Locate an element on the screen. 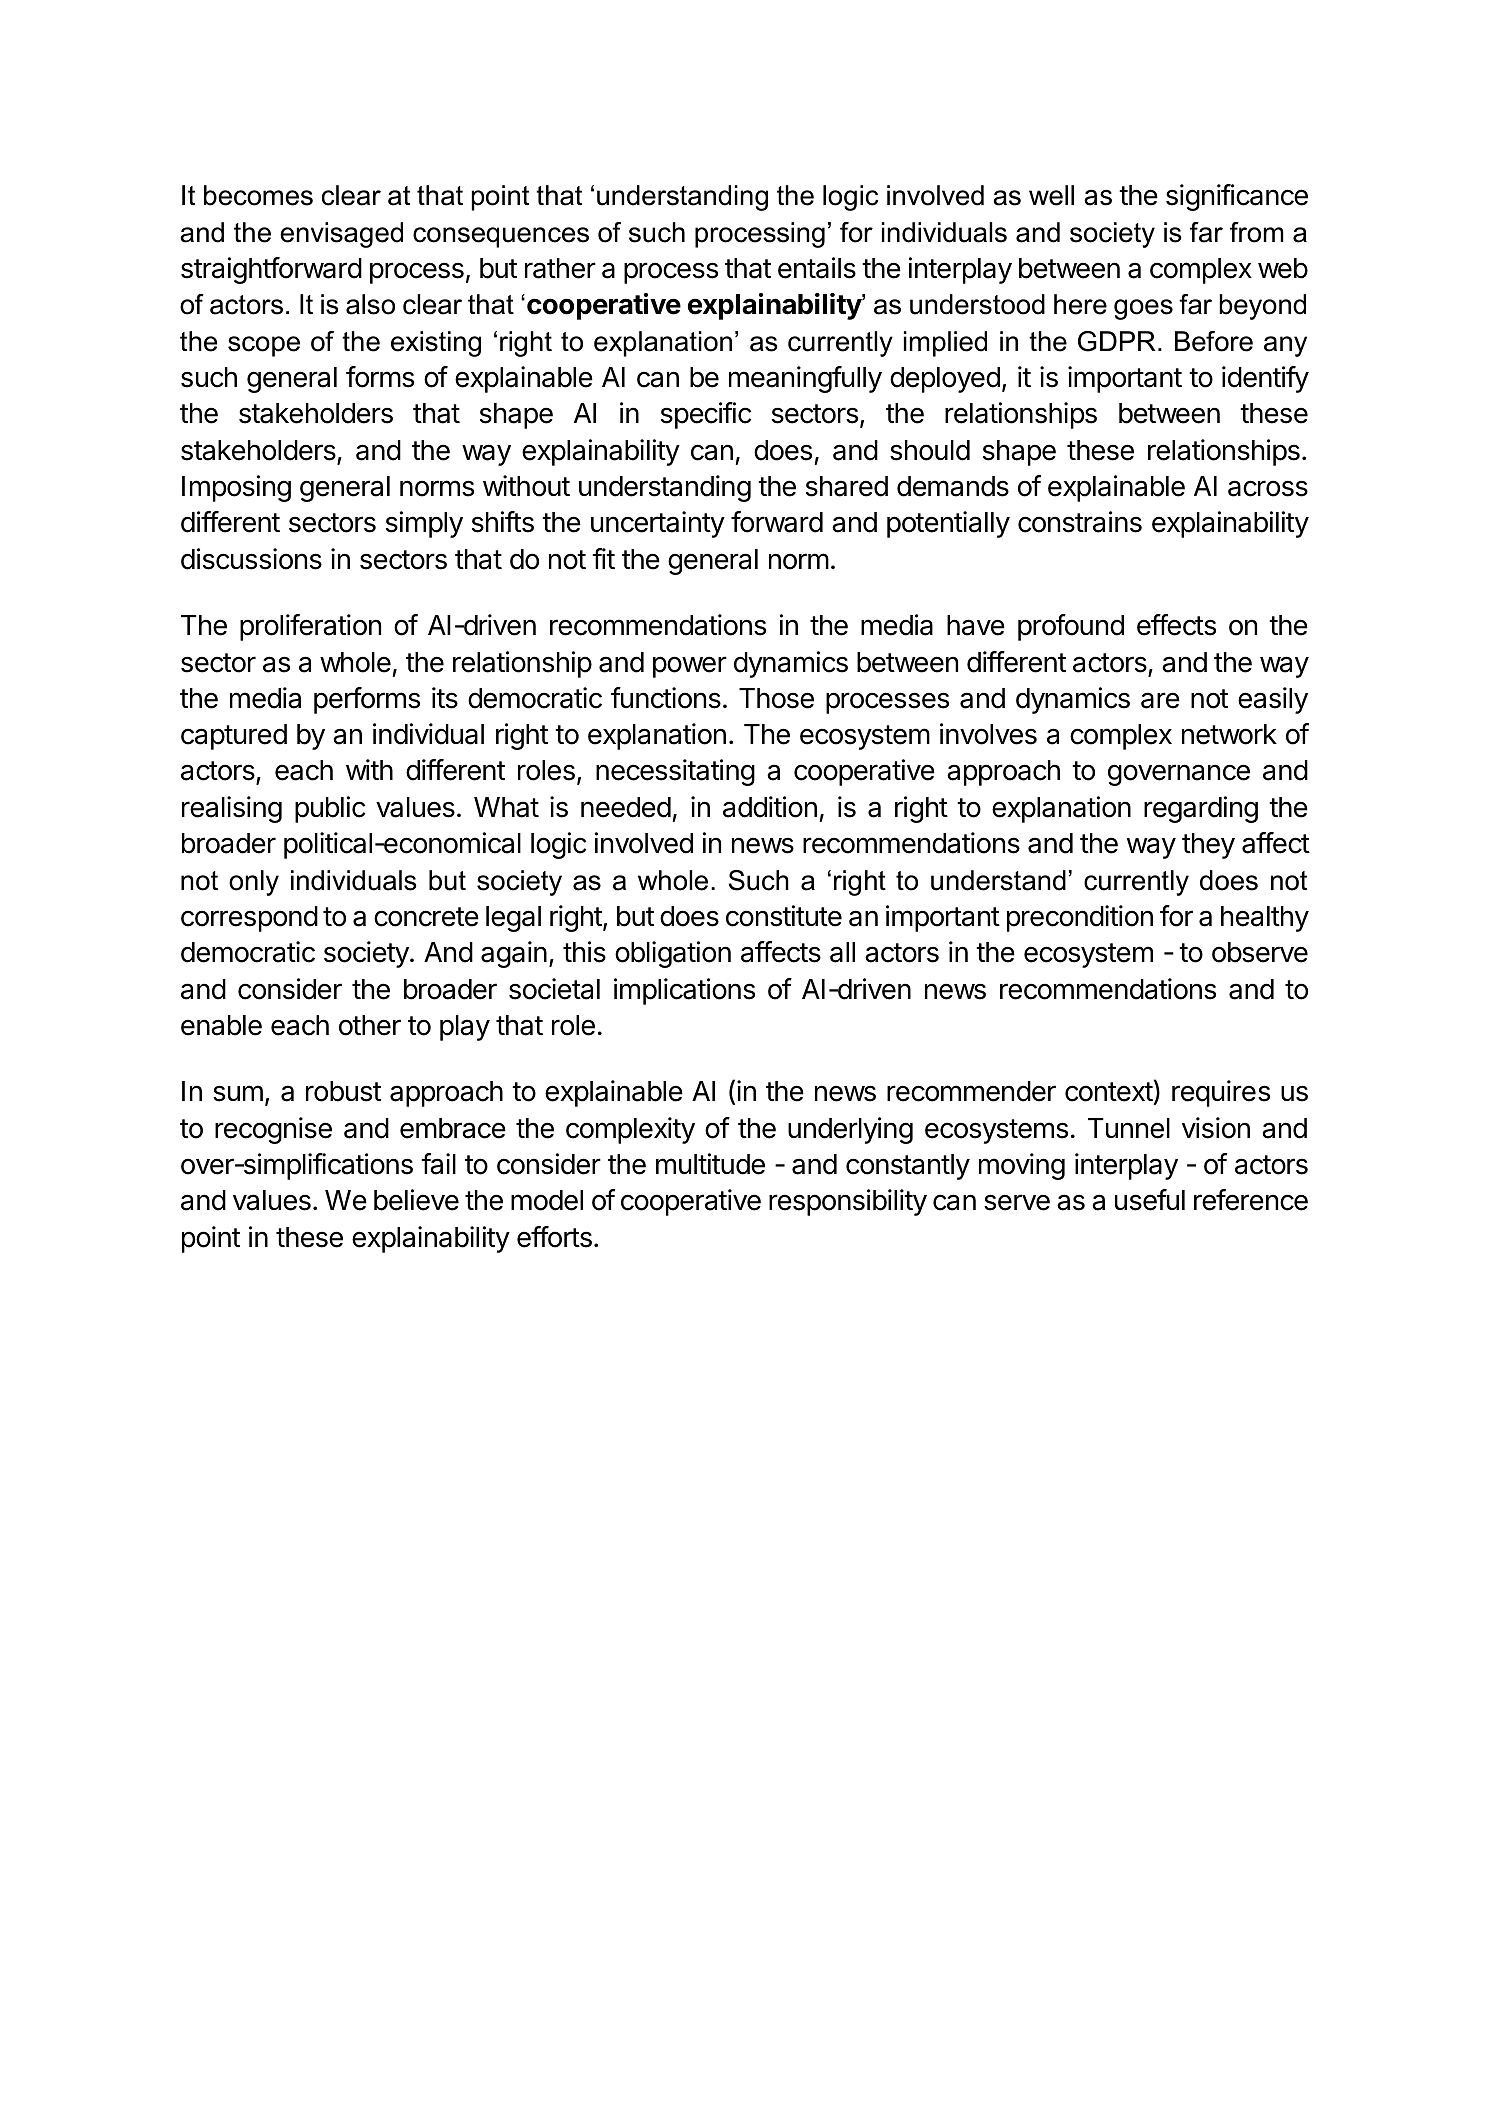 The height and width of the screenshot is (2103, 1488). significance is located at coordinates (1237, 197).
